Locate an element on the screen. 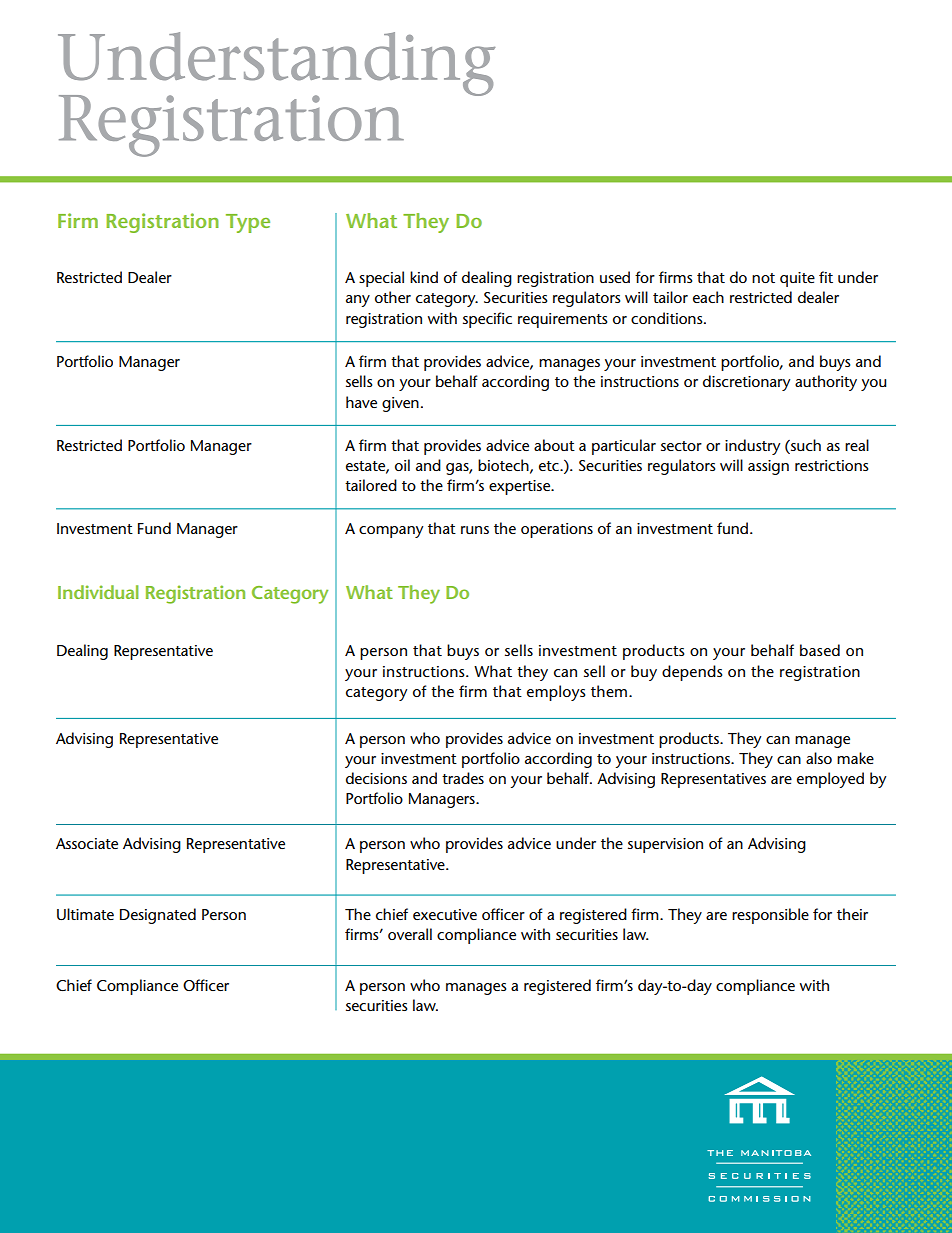 This screenshot has width=952, height=1233. not is located at coordinates (763, 278).
